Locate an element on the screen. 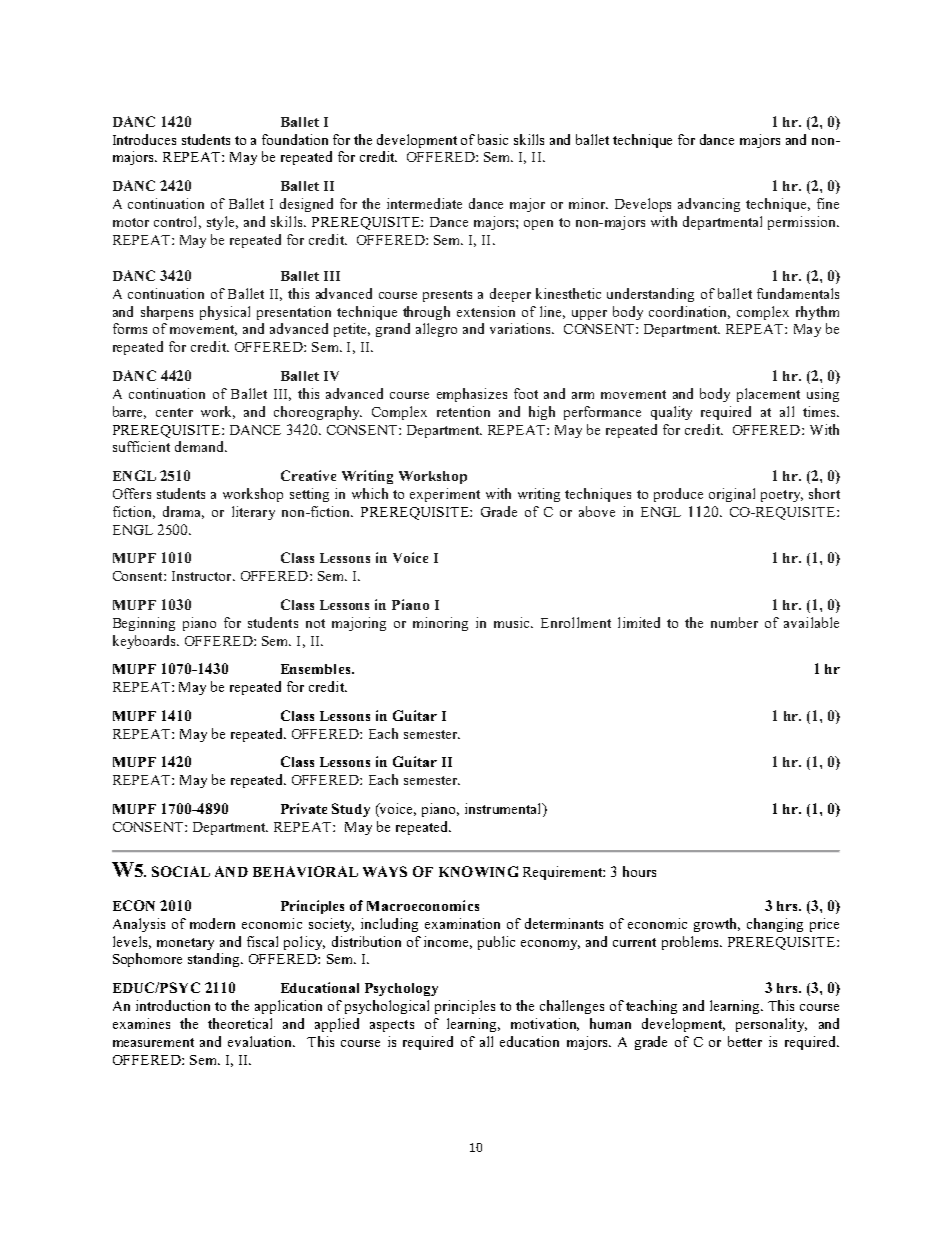 The height and width of the screenshot is (1233, 952). advancing is located at coordinates (709, 205).
